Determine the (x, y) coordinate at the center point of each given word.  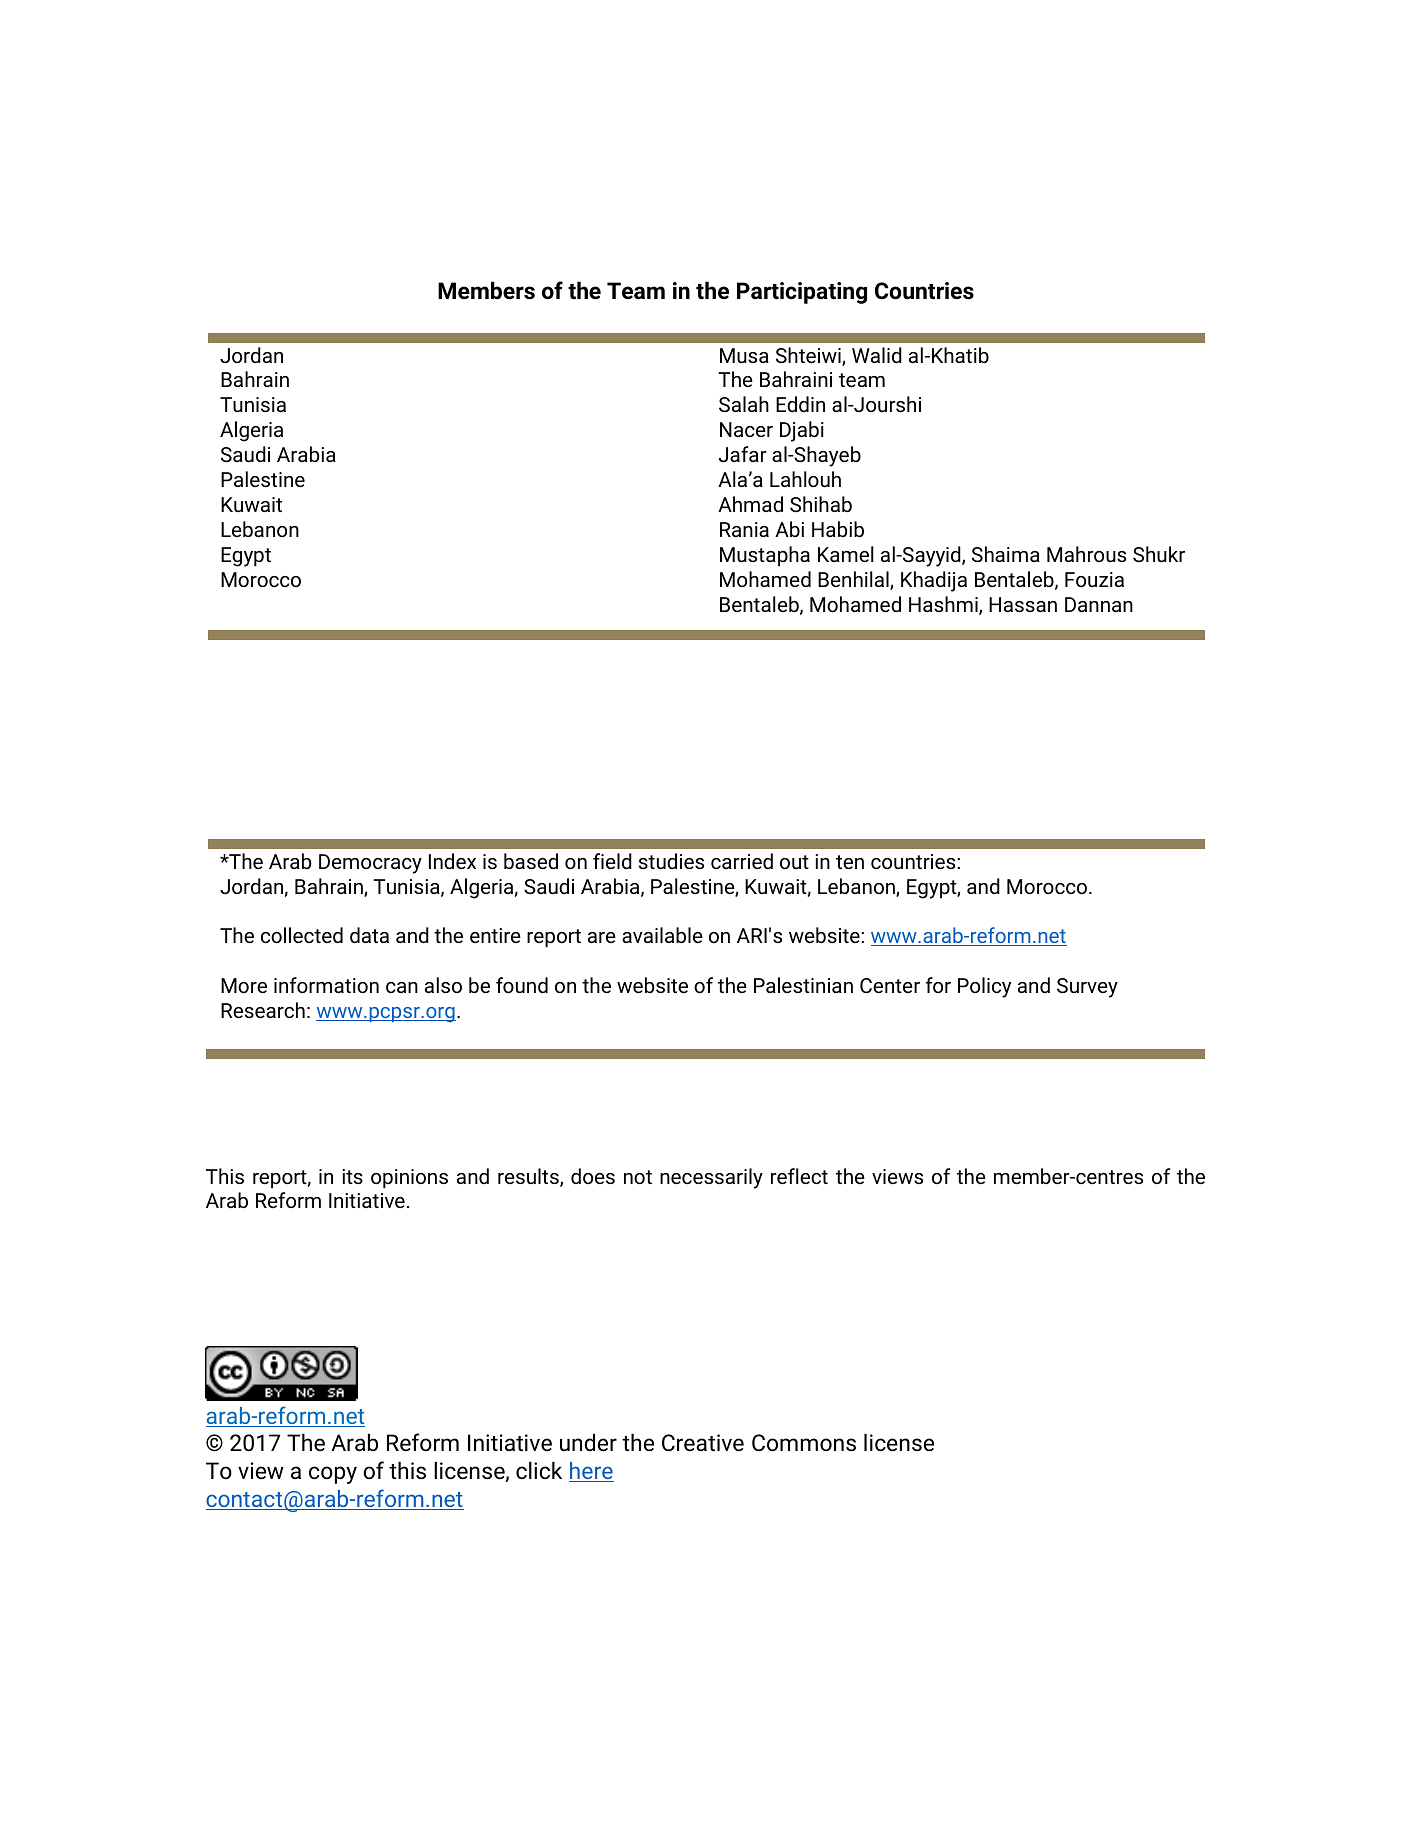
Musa (744, 355)
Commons (804, 1443)
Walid (877, 355)
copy (333, 1475)
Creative (703, 1443)
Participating (802, 293)
